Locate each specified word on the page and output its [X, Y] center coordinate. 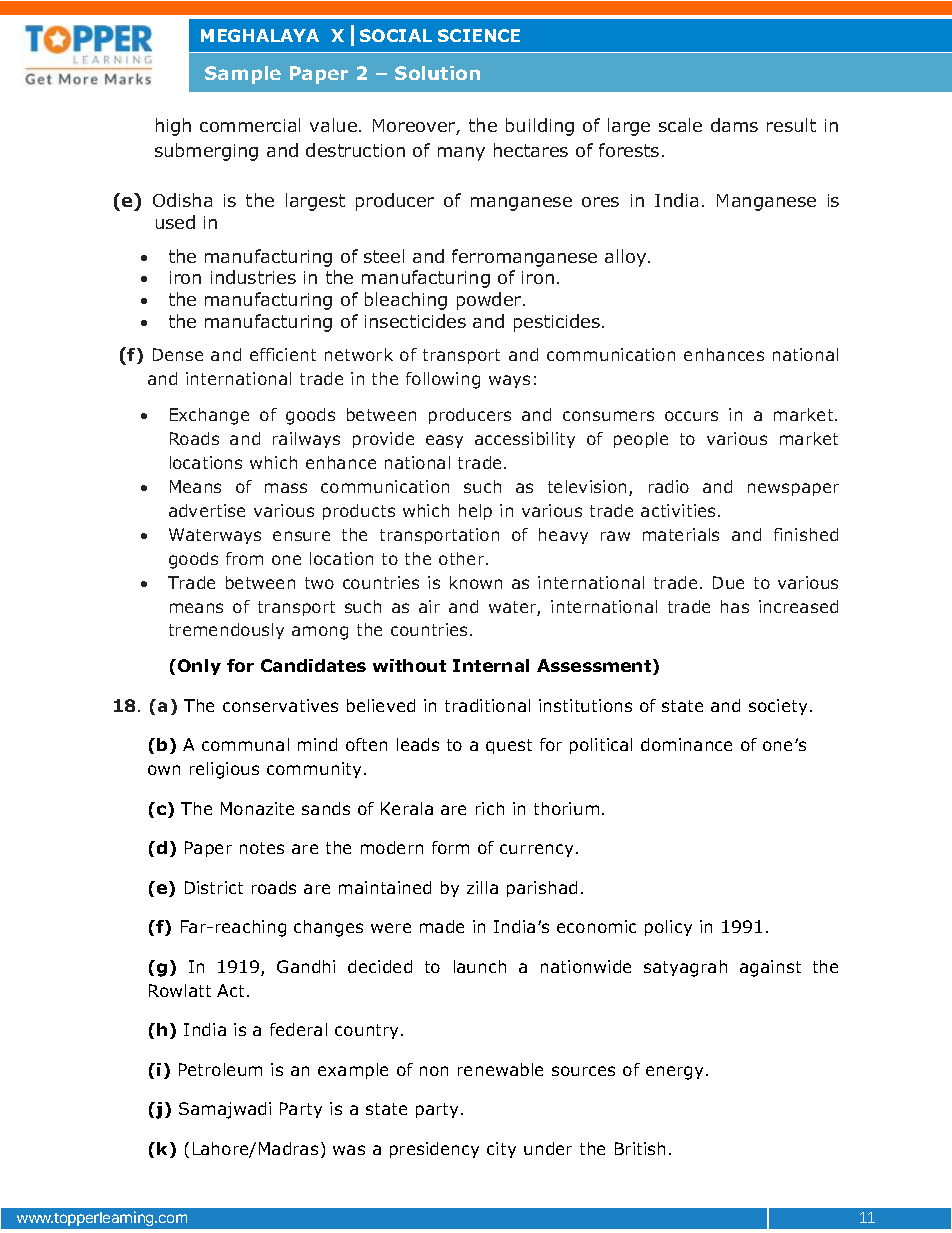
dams [734, 125]
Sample [243, 75]
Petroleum [220, 1069]
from [244, 558]
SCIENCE [479, 35]
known [476, 582]
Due [728, 582]
